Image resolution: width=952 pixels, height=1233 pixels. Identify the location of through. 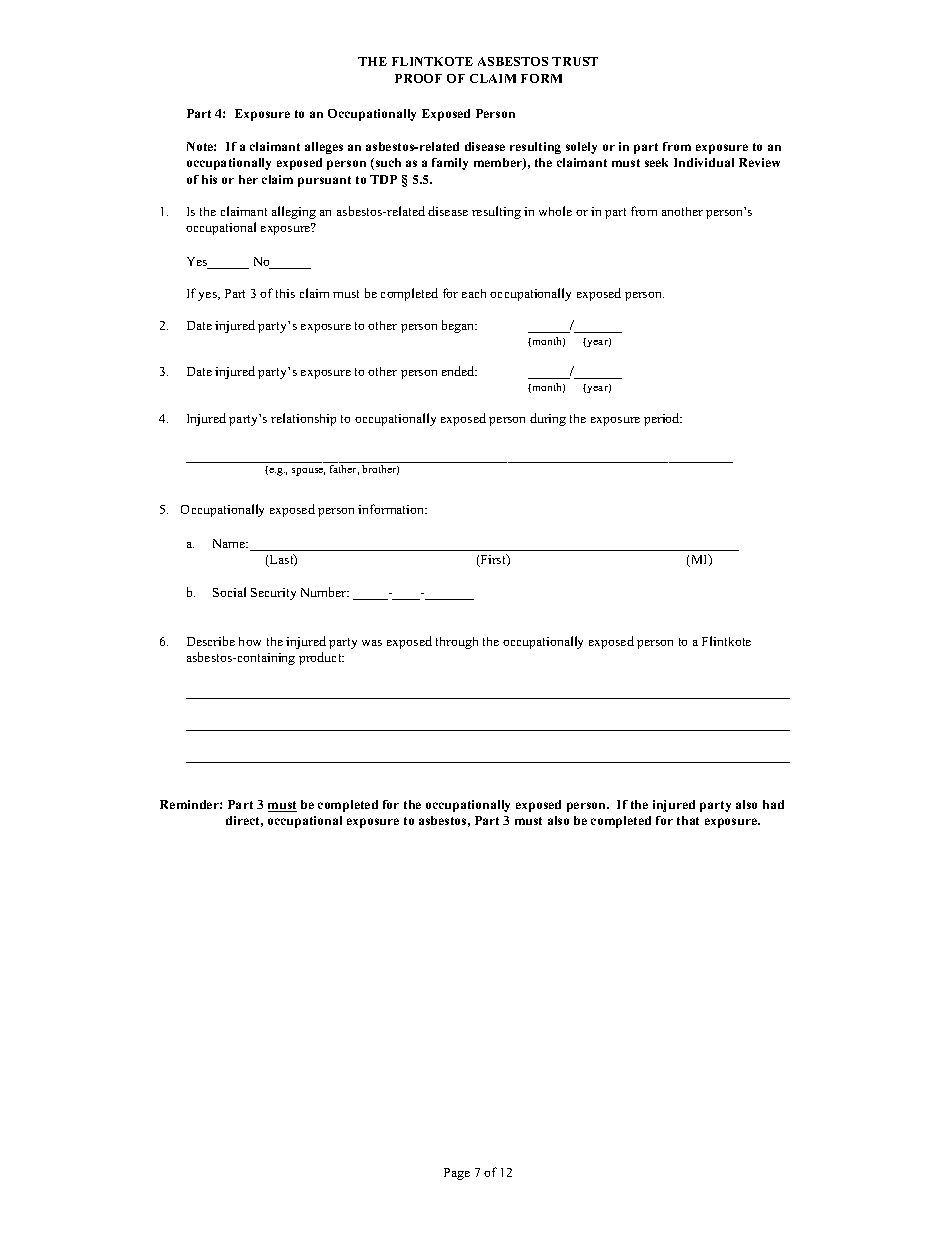
(457, 643).
